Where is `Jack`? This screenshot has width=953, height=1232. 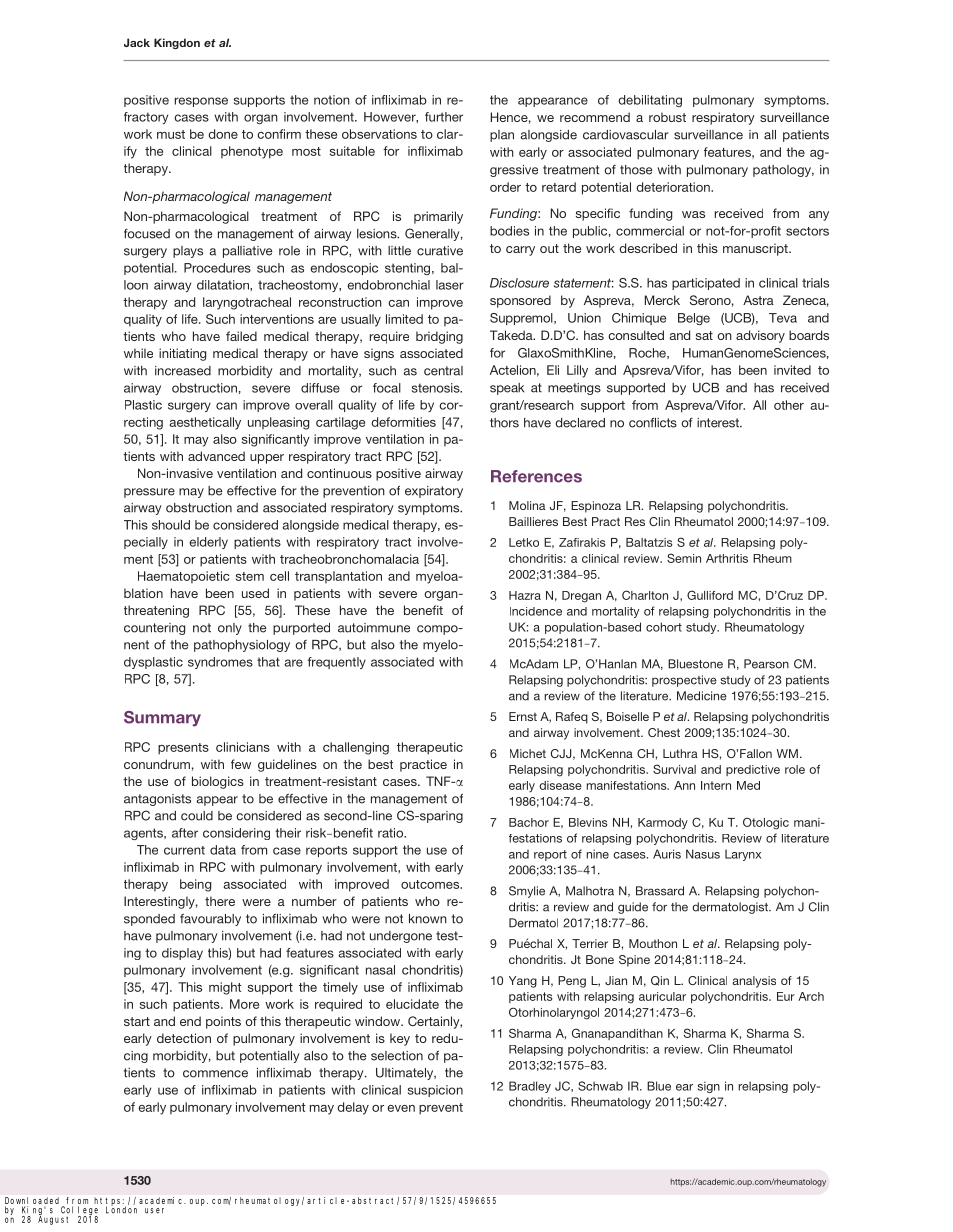 Jack is located at coordinates (137, 42).
